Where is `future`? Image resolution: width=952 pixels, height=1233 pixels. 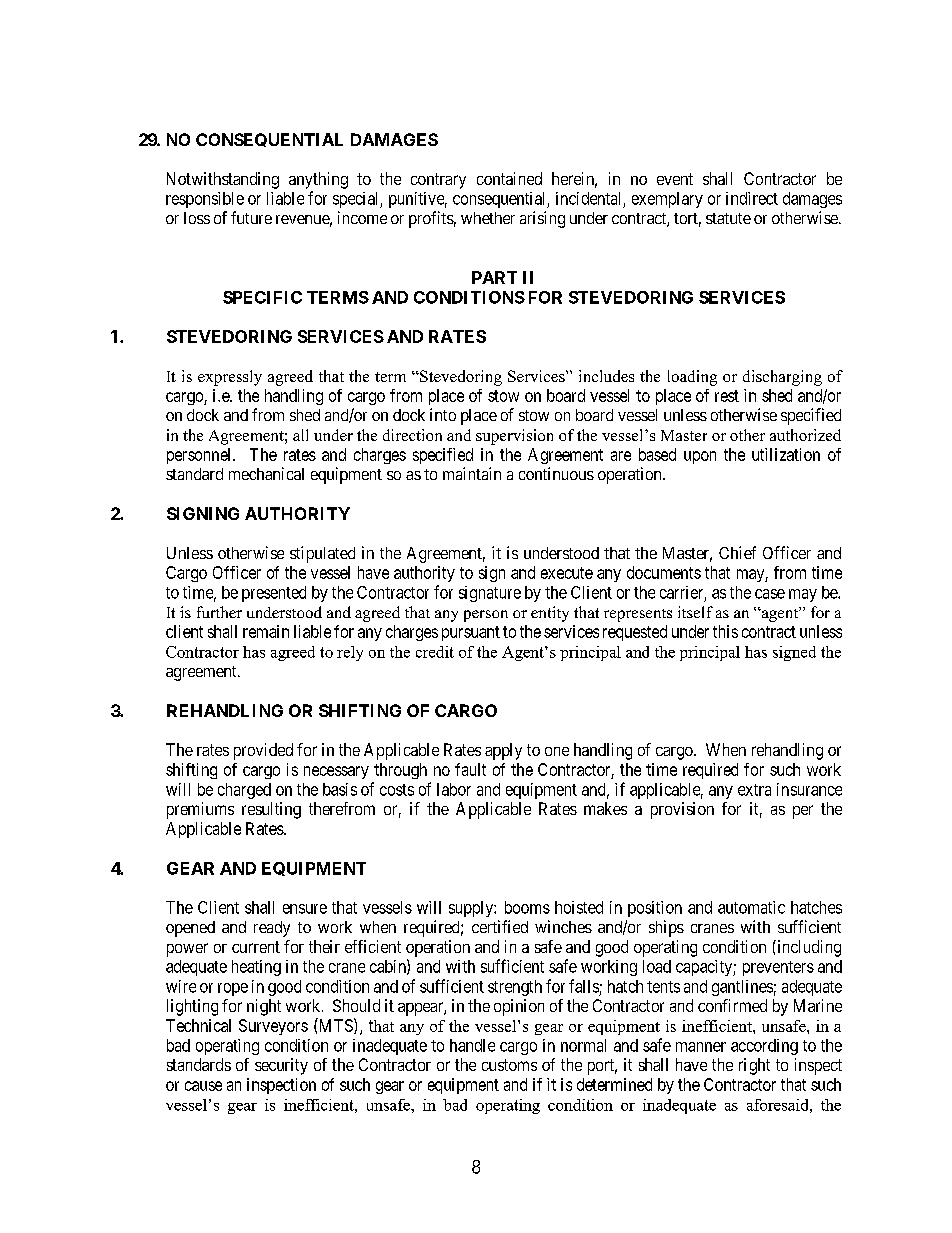
future is located at coordinates (251, 217).
